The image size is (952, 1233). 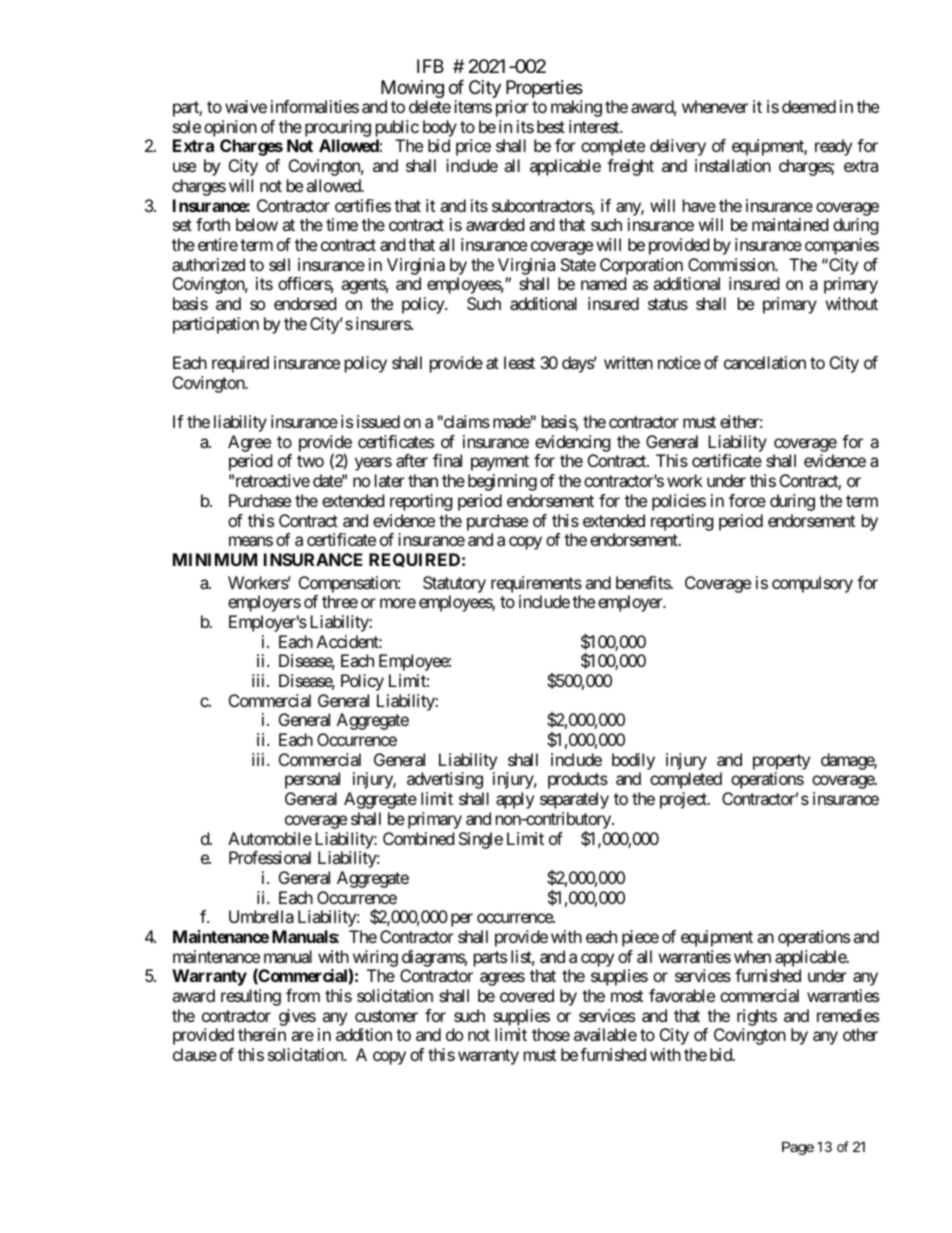 What do you see at coordinates (809, 106) in the image?
I see `deemed` at bounding box center [809, 106].
